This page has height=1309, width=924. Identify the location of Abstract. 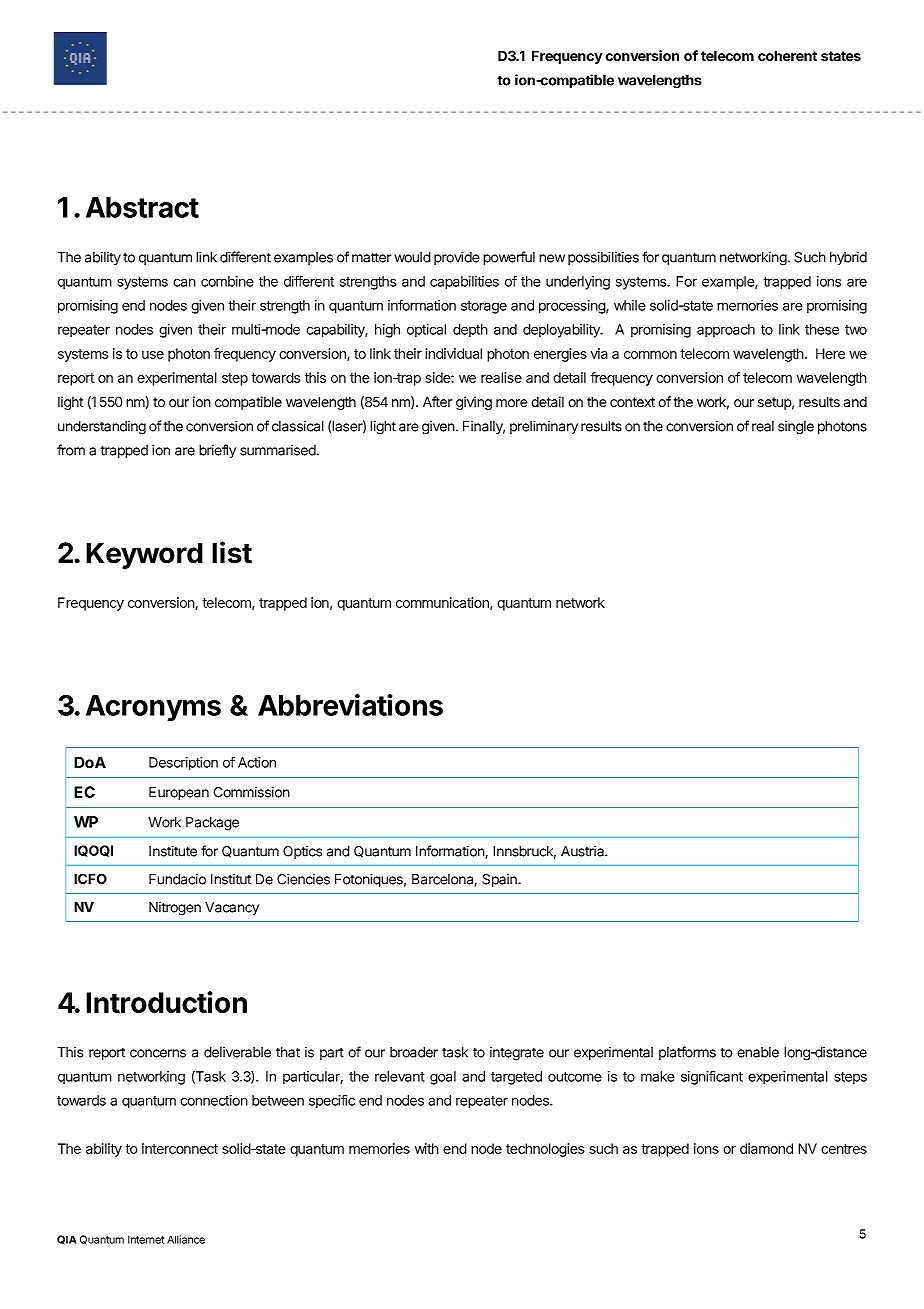
(142, 207).
